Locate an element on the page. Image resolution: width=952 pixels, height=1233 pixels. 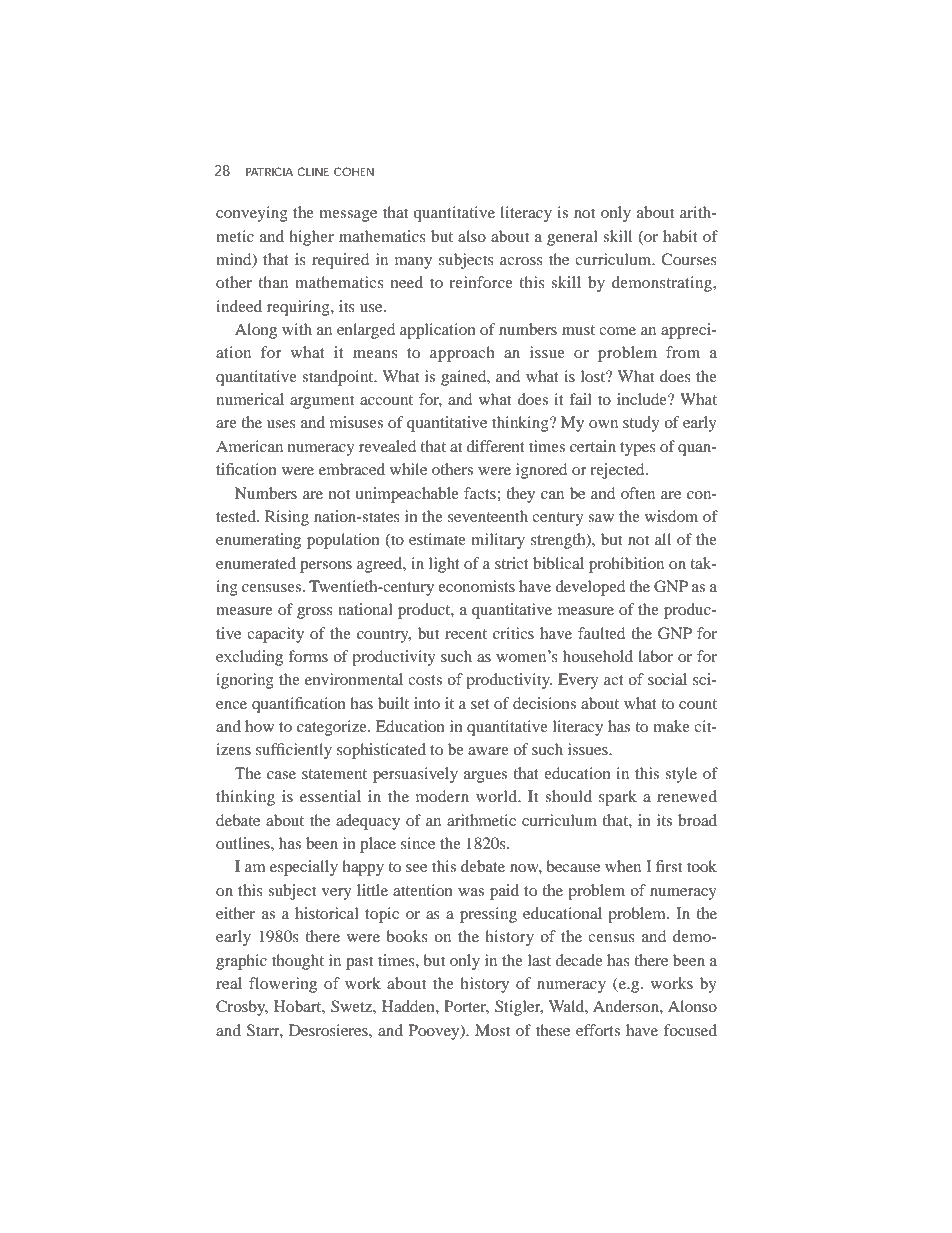
prohibition is located at coordinates (626, 565).
